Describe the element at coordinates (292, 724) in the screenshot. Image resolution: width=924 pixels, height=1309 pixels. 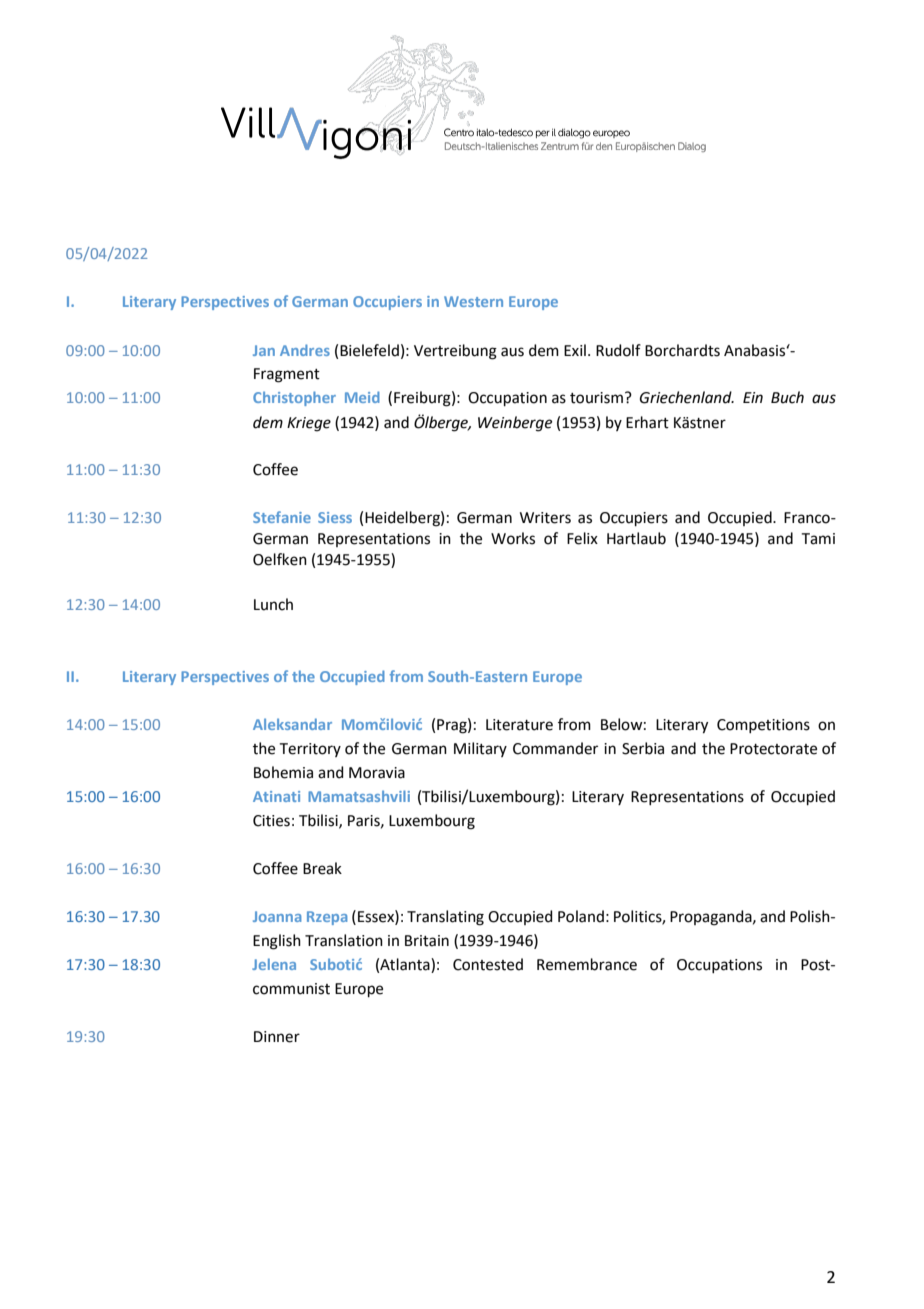
I see `Aleksandar` at that location.
